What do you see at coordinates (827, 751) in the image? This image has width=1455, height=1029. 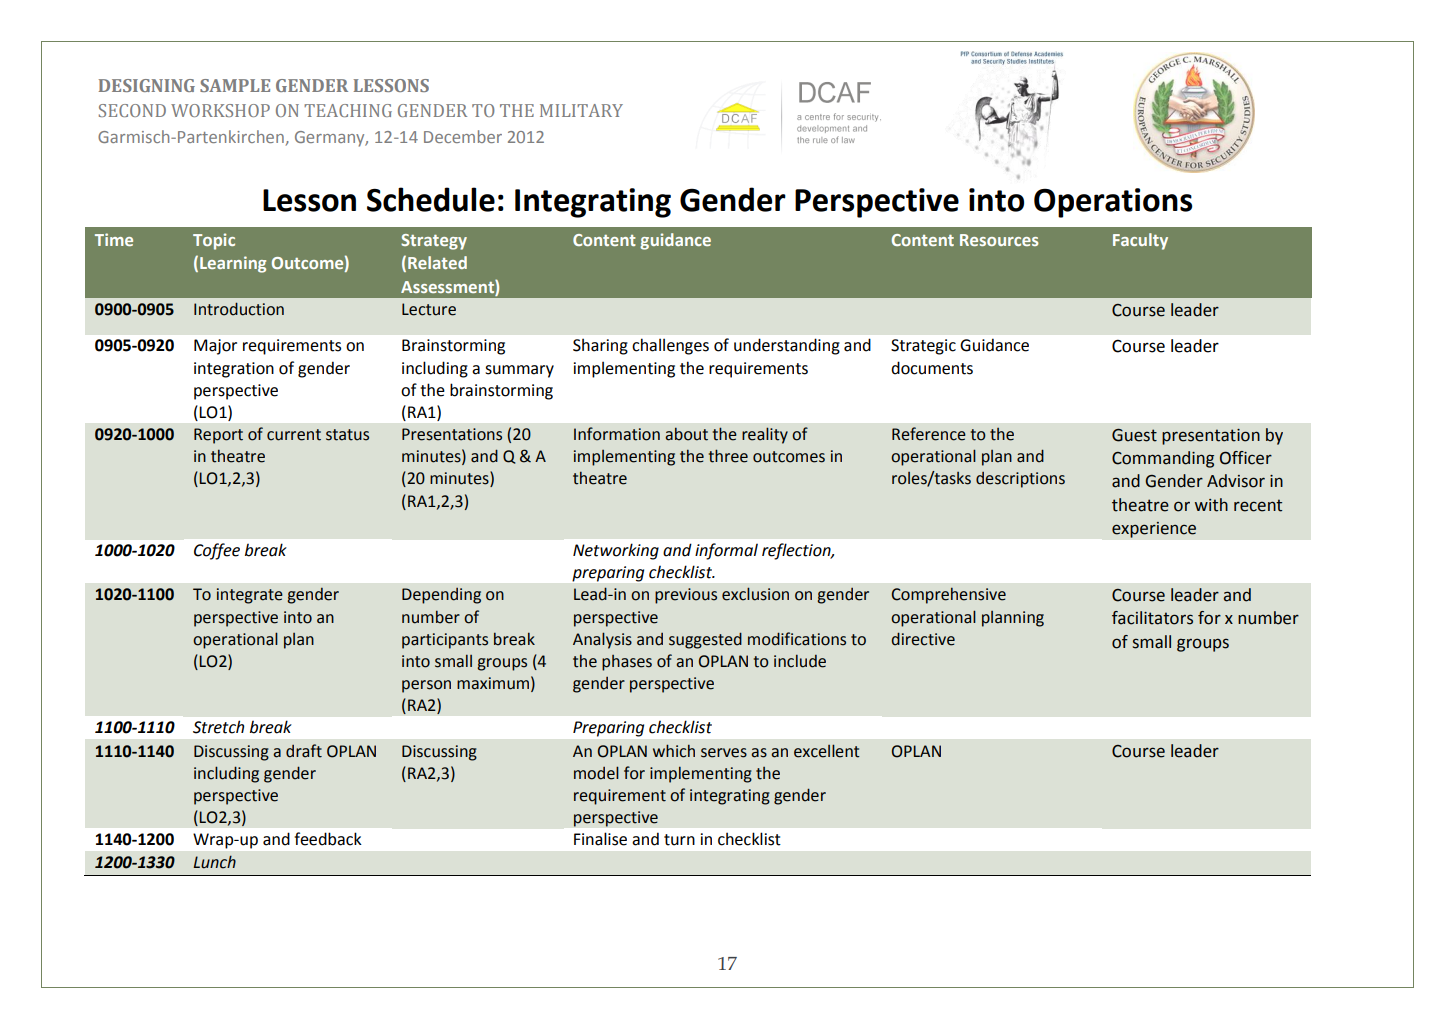 I see `excellent` at bounding box center [827, 751].
